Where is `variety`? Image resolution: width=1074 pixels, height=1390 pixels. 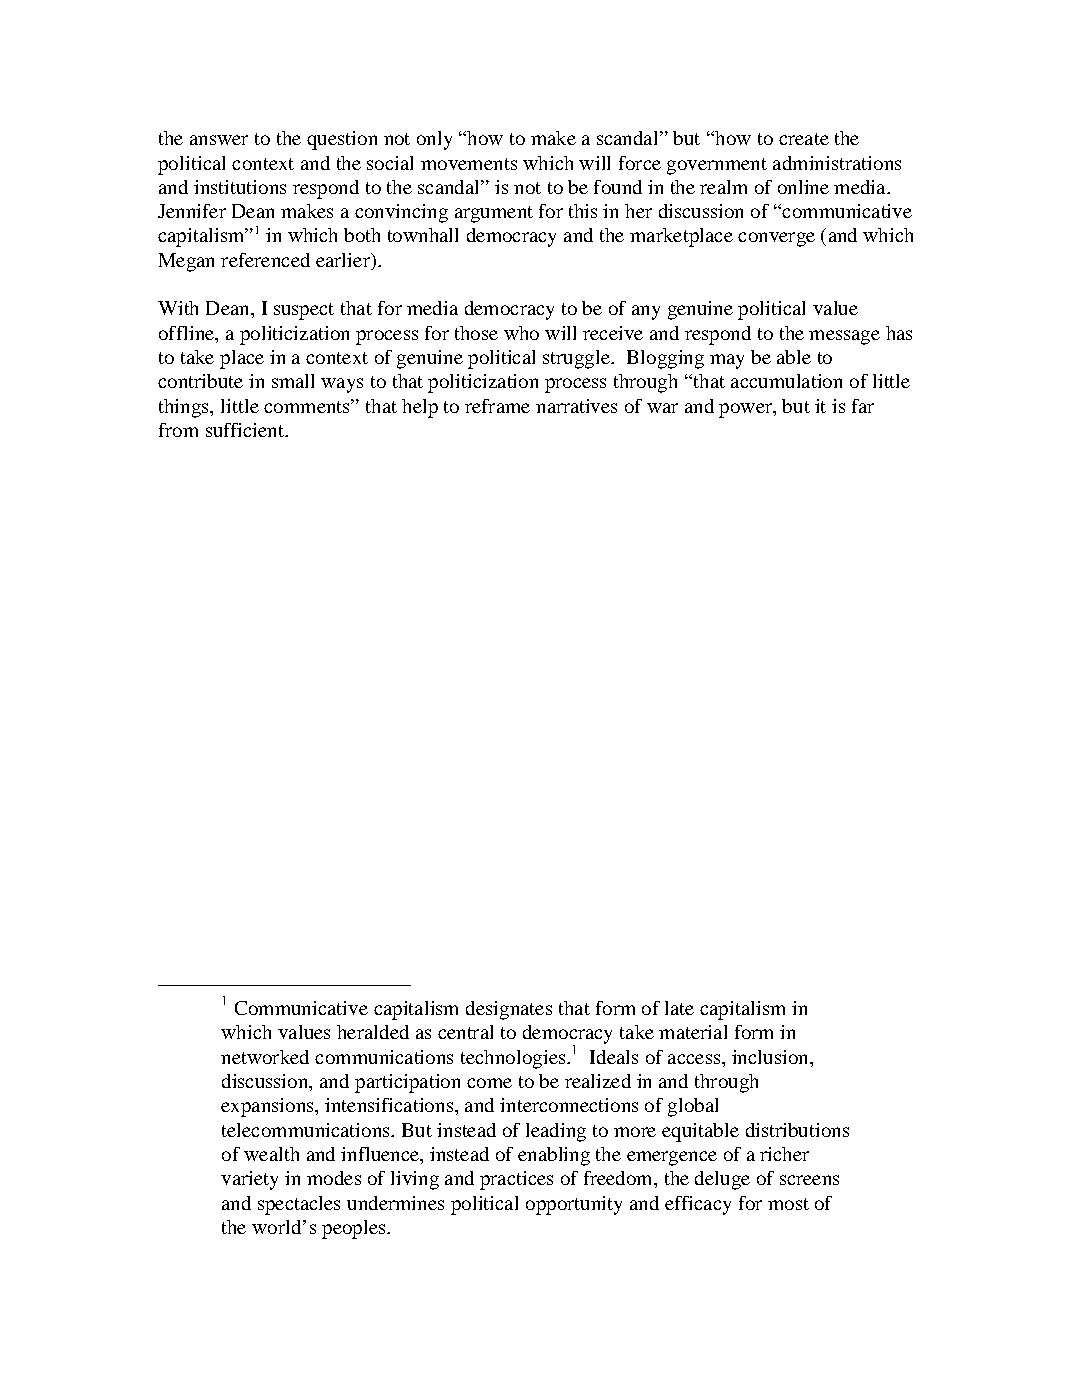 variety is located at coordinates (249, 1180).
